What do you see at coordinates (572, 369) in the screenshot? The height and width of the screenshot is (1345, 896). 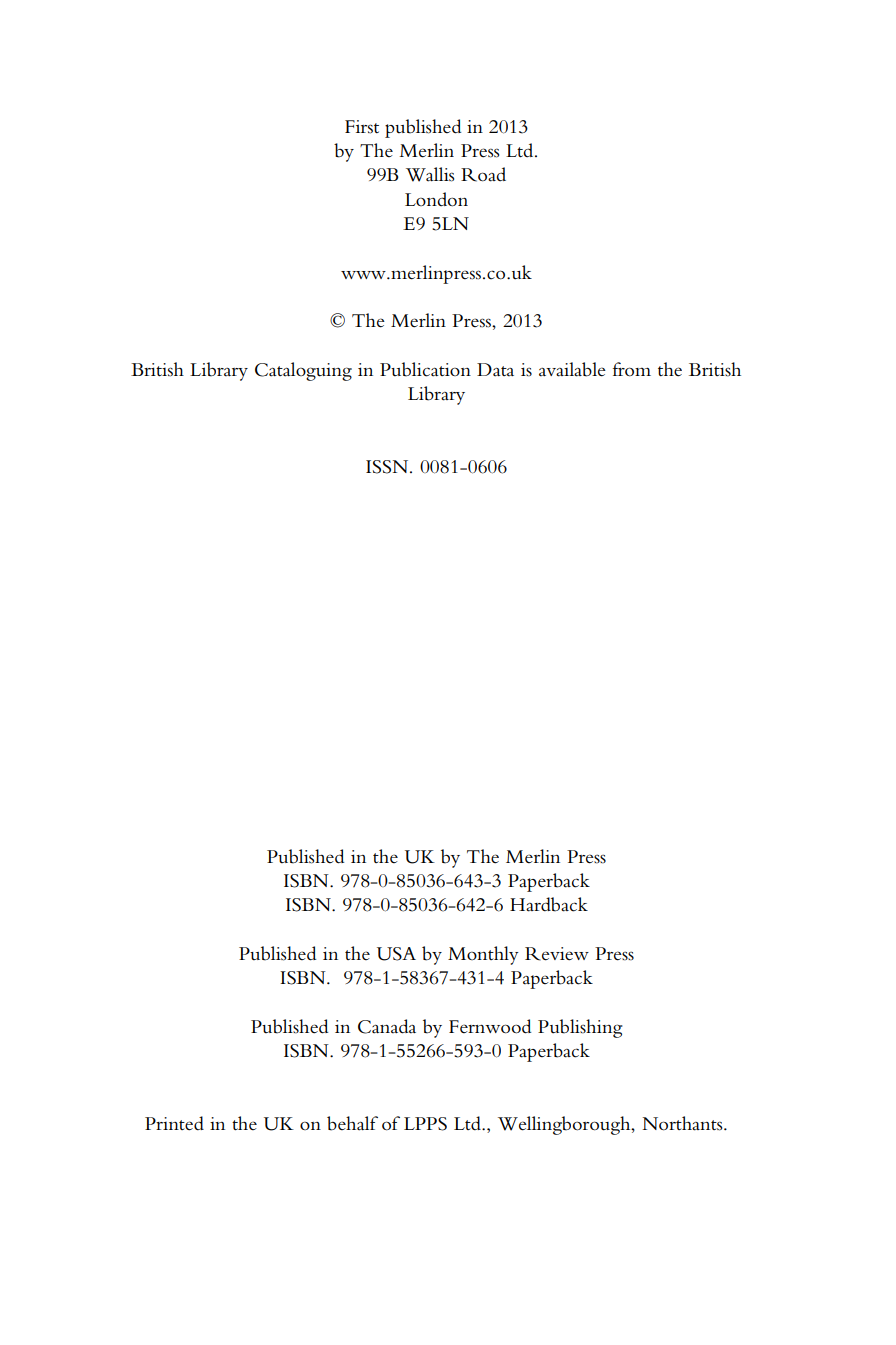 I see `available` at bounding box center [572, 369].
